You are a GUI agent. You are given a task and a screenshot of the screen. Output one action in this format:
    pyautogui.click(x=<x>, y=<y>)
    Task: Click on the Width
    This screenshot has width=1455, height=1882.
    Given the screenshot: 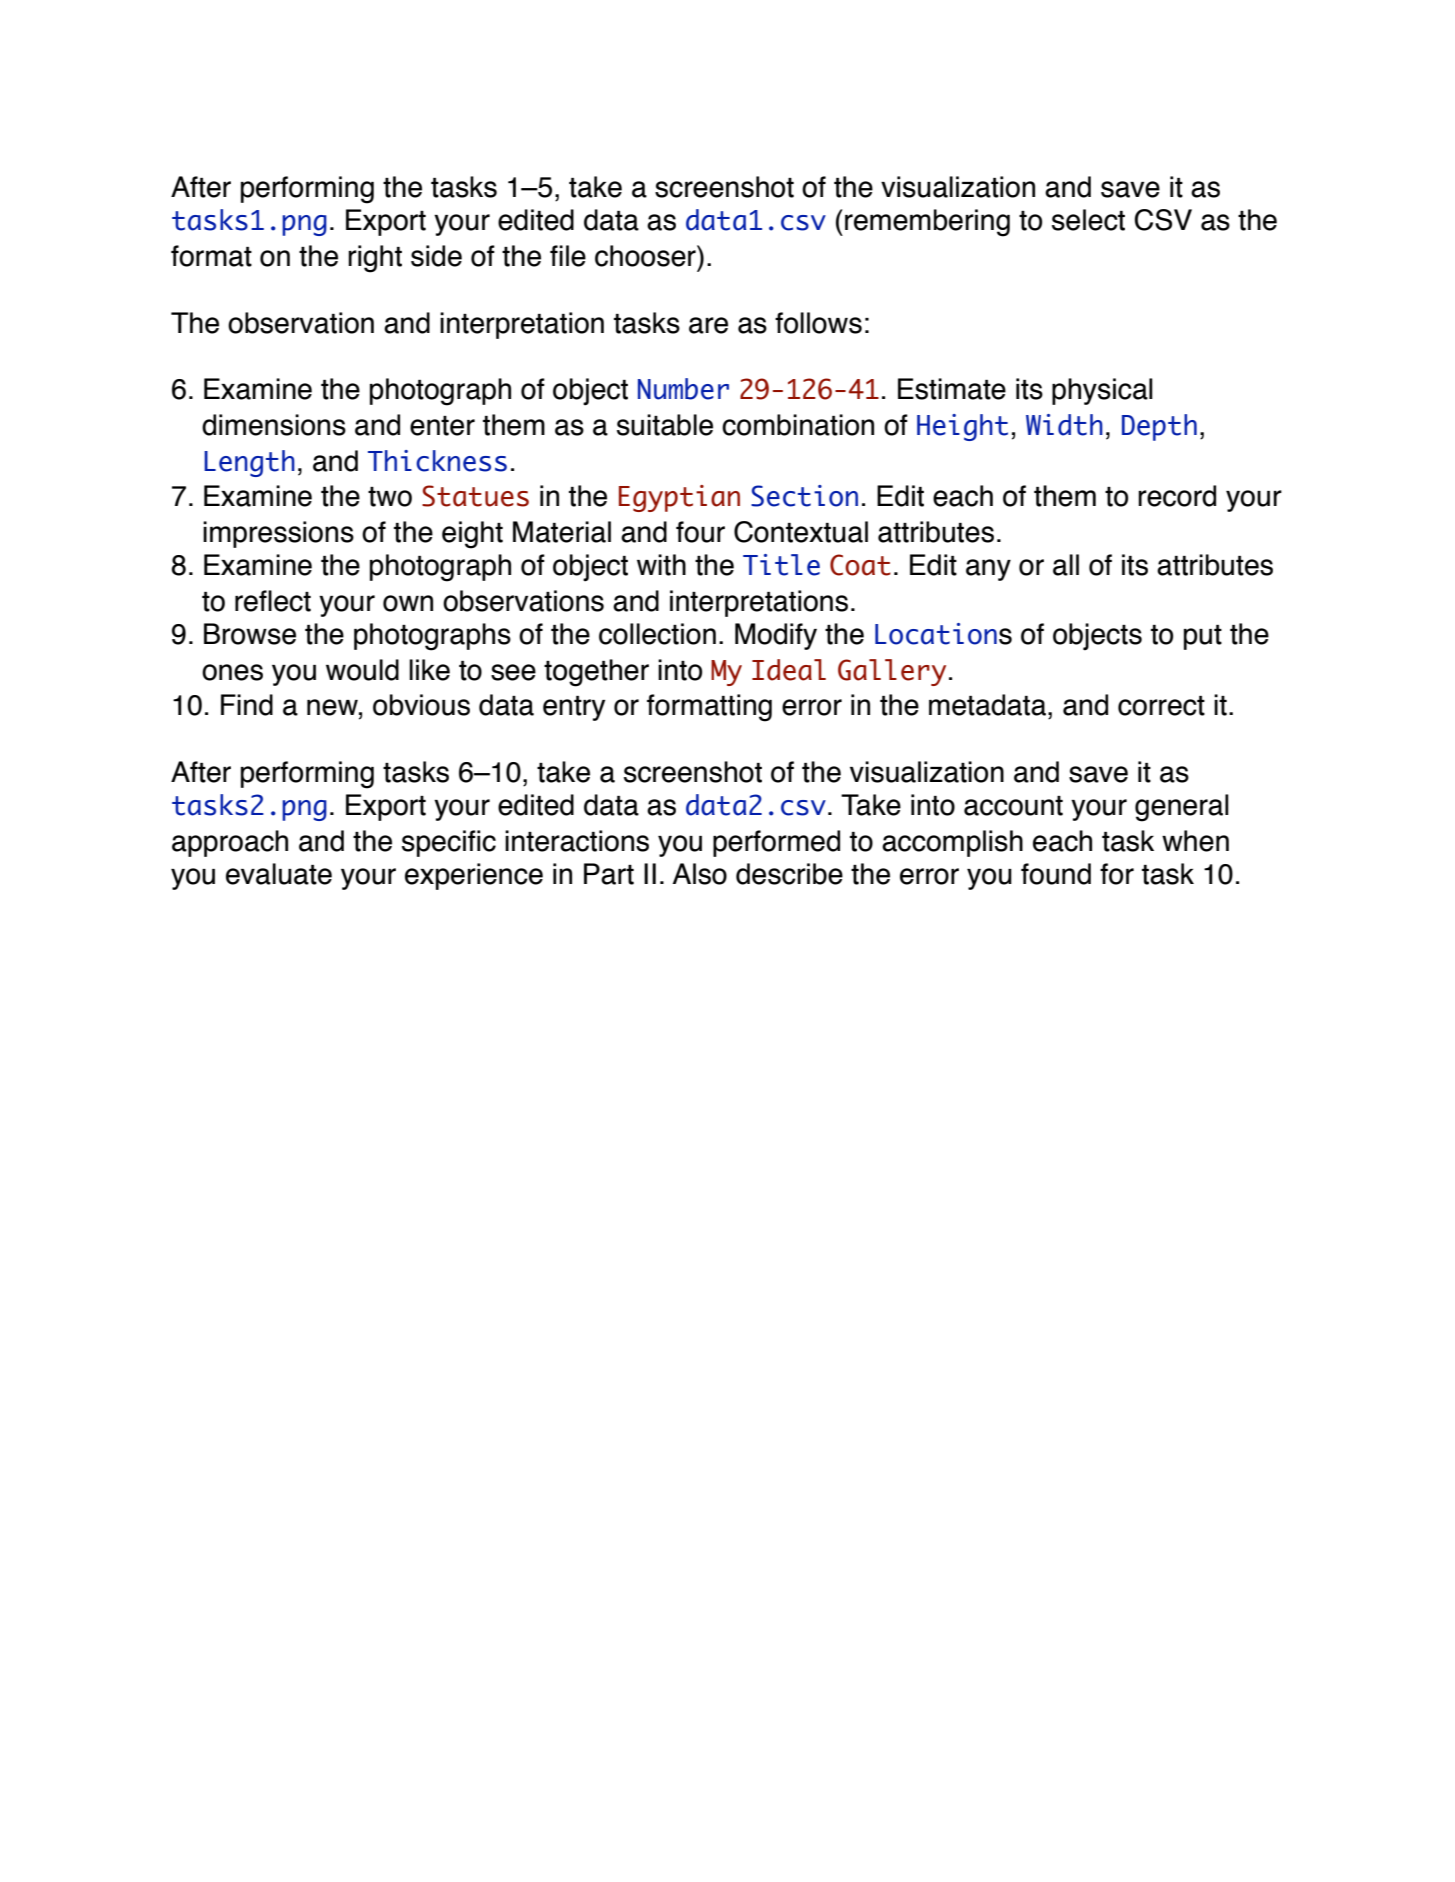 What is the action you would take?
    pyautogui.click(x=1064, y=425)
